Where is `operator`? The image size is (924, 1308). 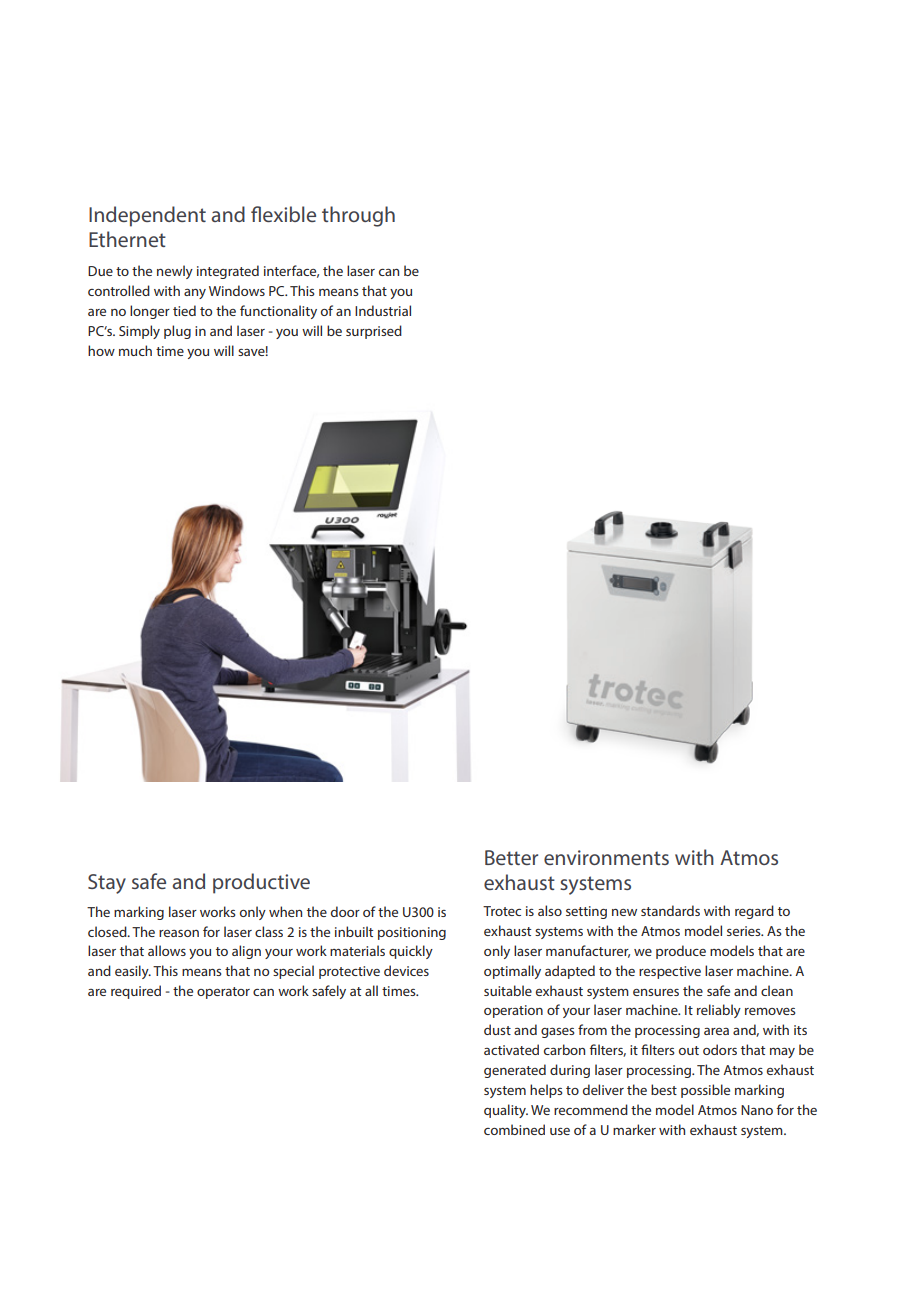
operator is located at coordinates (223, 993).
